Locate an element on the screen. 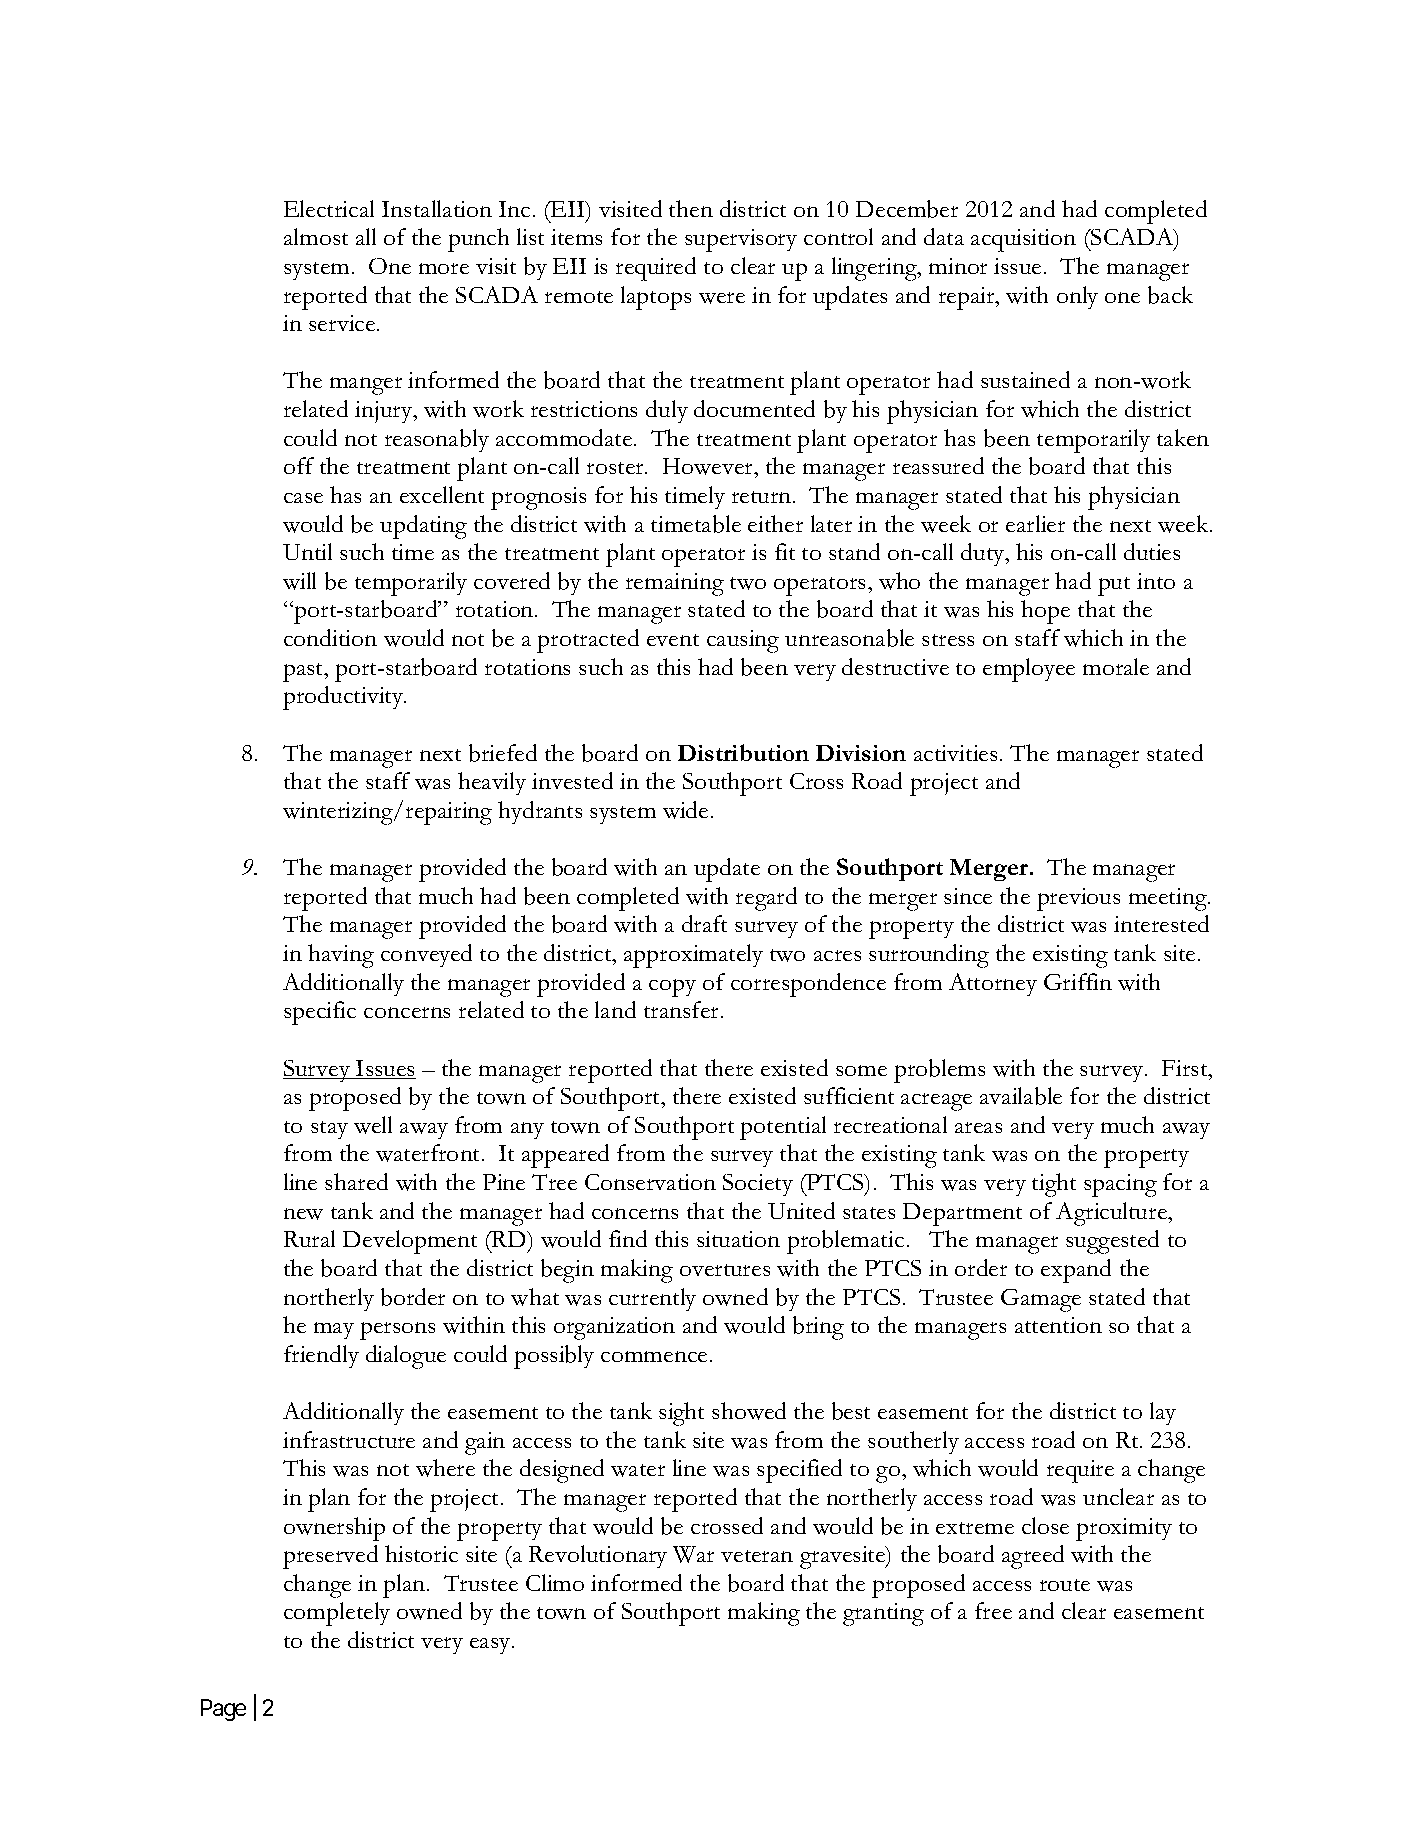 The height and width of the screenshot is (1832, 1416). route is located at coordinates (1065, 1585).
